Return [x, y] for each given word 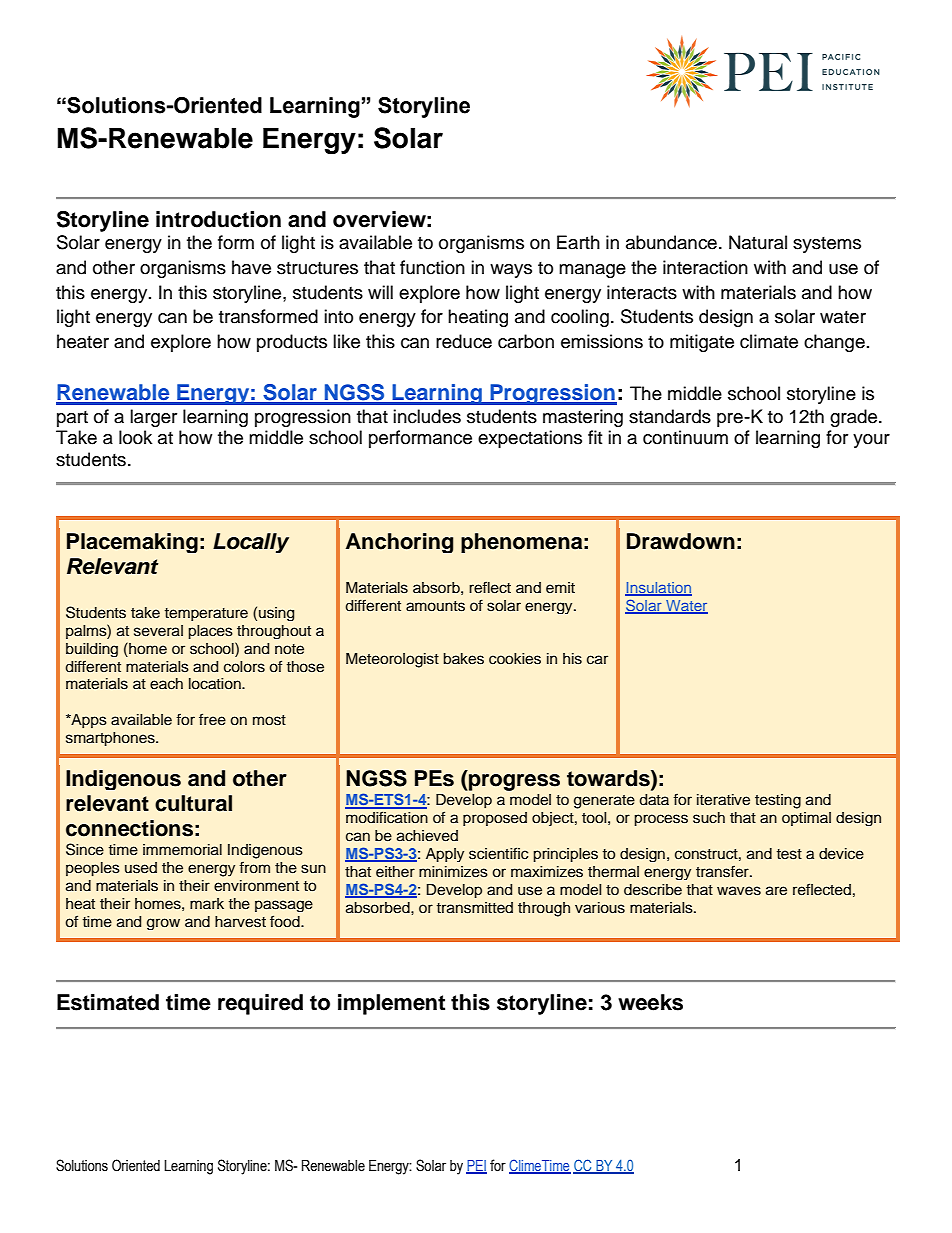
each [166, 684]
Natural [758, 242]
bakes [463, 659]
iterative [723, 800]
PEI [476, 1166]
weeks [650, 1002]
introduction [218, 219]
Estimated [108, 1002]
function [432, 267]
